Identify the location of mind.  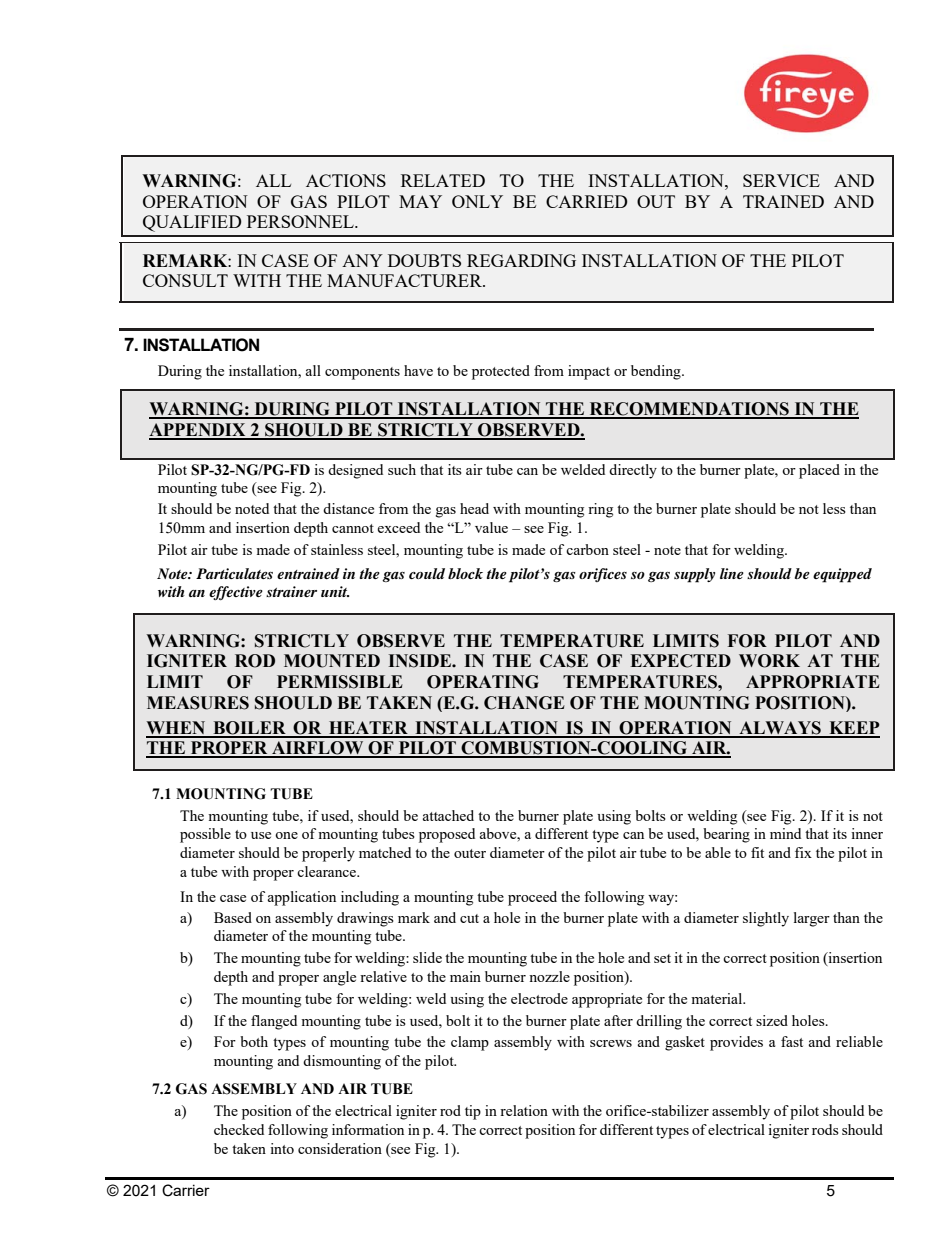
(785, 833).
